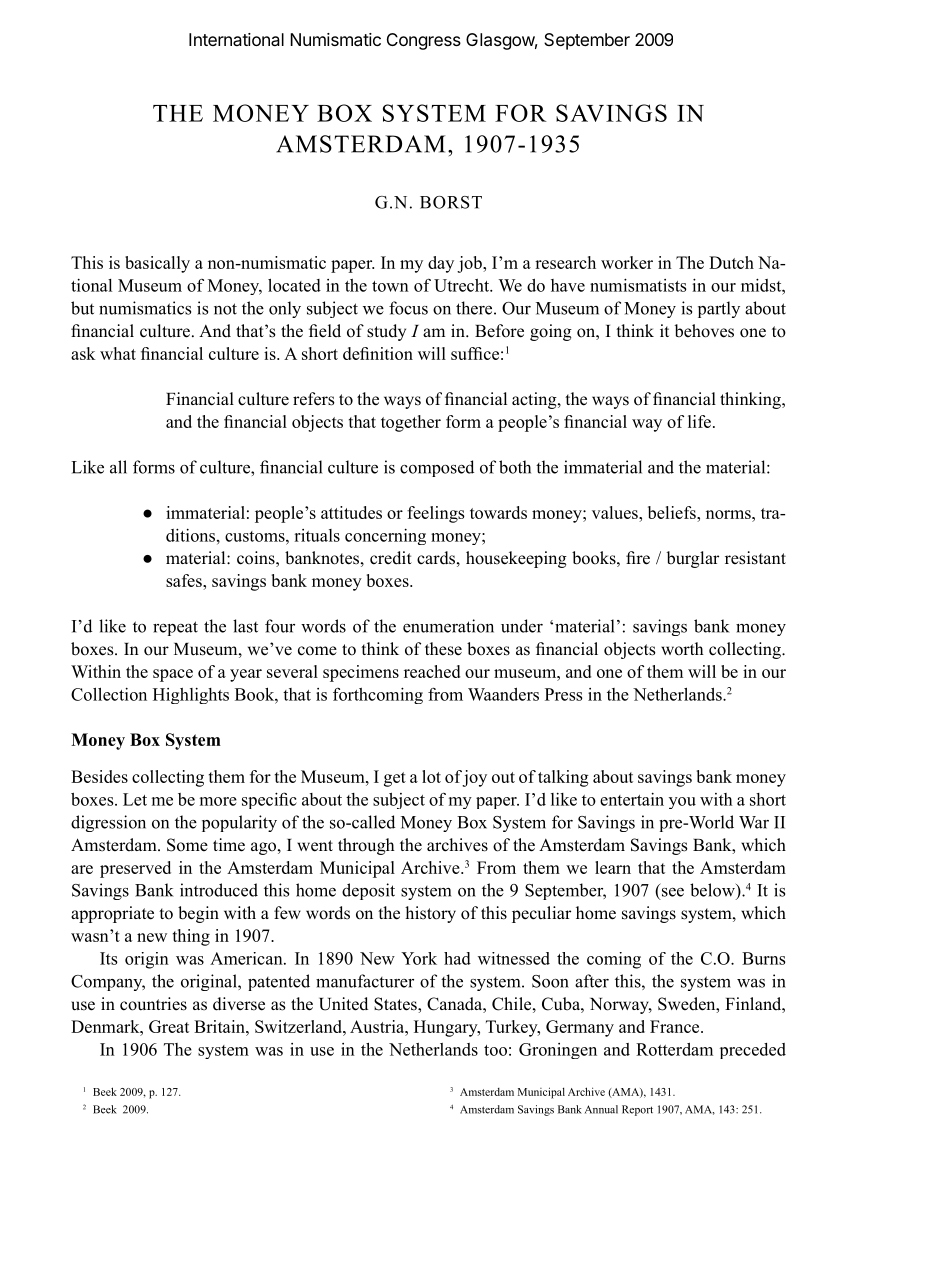 The width and height of the page is (942, 1288). What do you see at coordinates (157, 264) in the page?
I see `basically` at bounding box center [157, 264].
